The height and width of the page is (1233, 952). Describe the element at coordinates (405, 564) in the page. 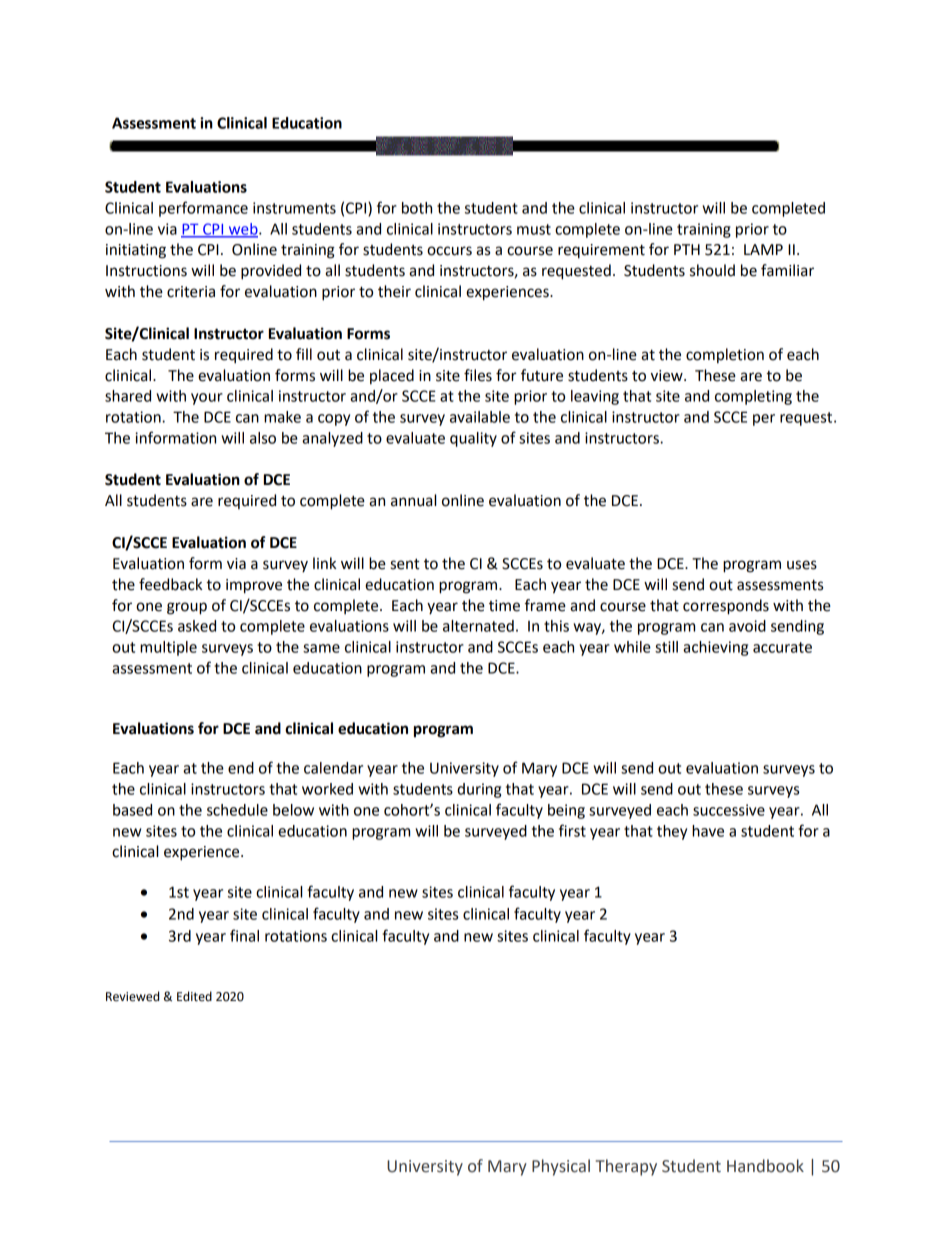

I see `sent` at that location.
